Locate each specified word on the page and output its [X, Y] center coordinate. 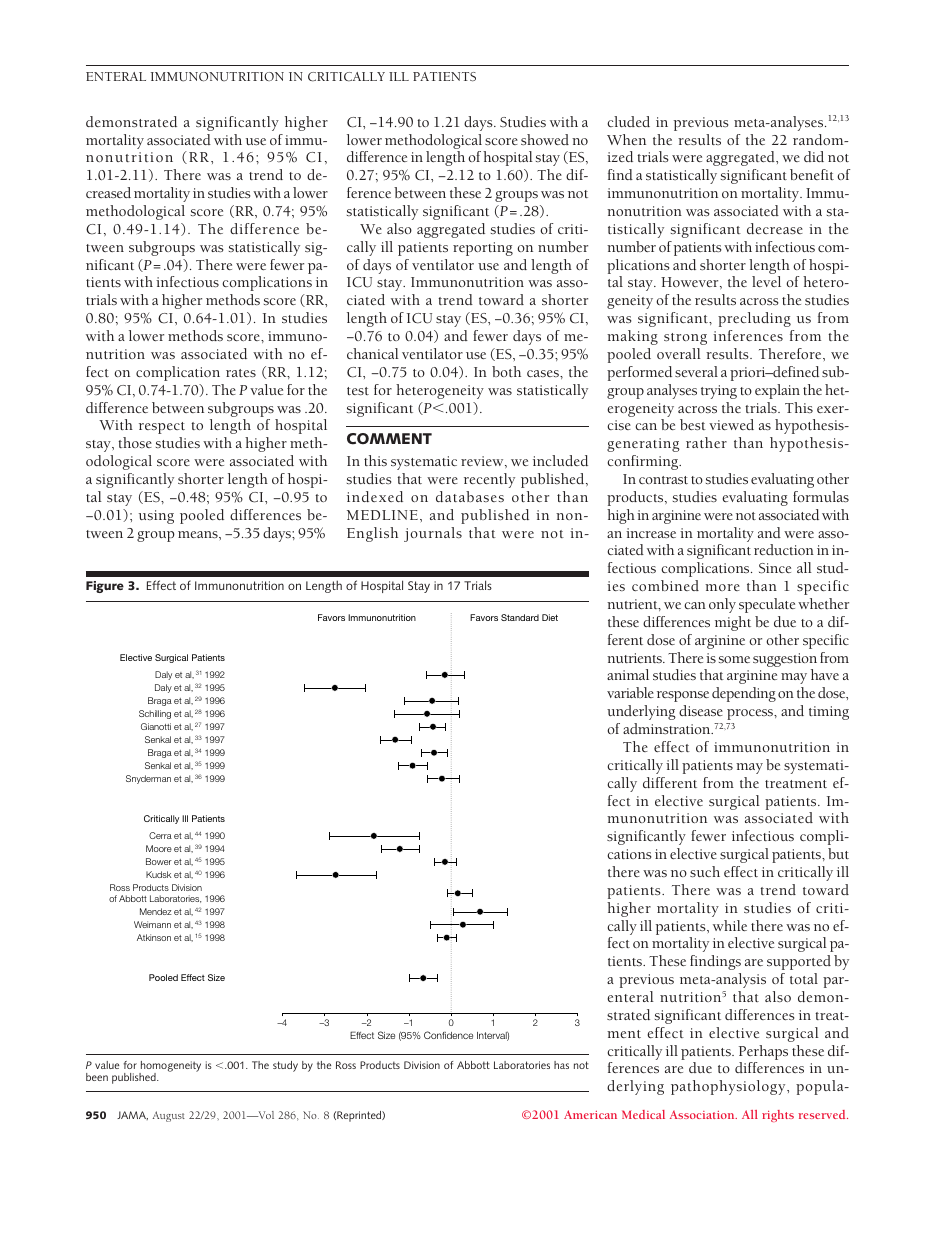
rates [241, 373]
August [169, 1116]
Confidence [448, 1035]
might [733, 623]
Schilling [155, 714]
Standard [520, 617]
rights [778, 1116]
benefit [812, 174]
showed [545, 139]
